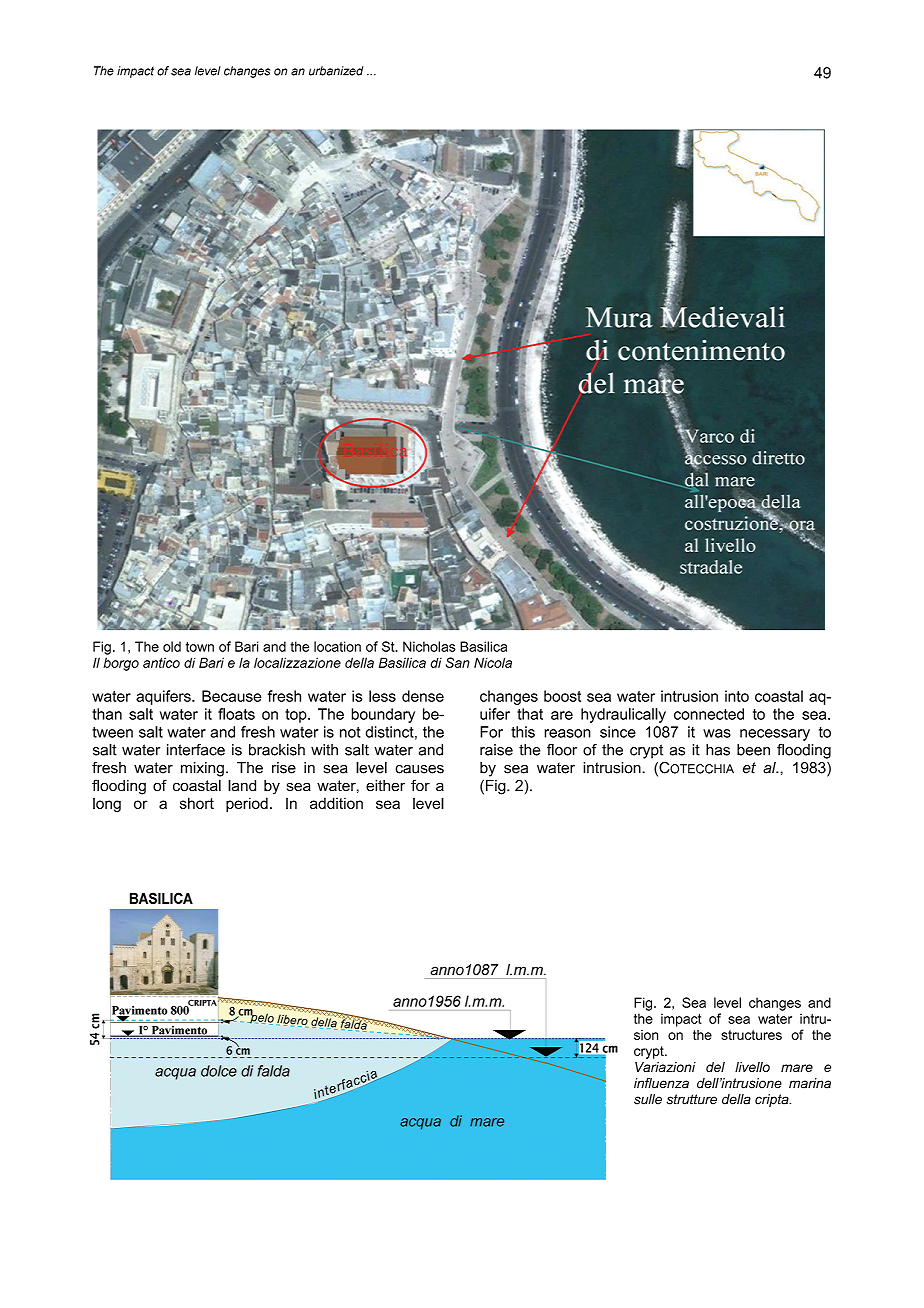  I want to click on was, so click(717, 733).
